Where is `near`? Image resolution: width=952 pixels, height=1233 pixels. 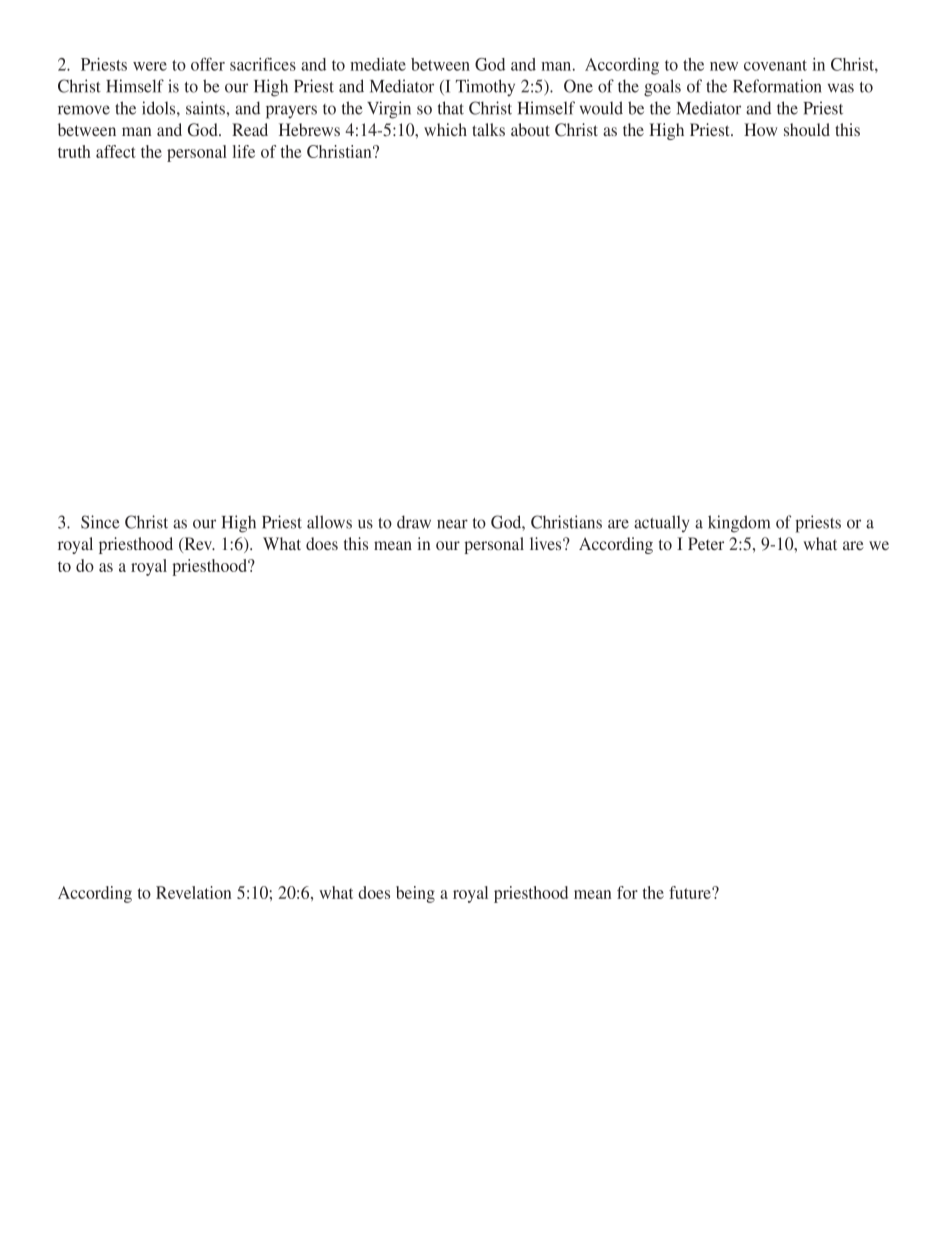
near is located at coordinates (452, 524).
